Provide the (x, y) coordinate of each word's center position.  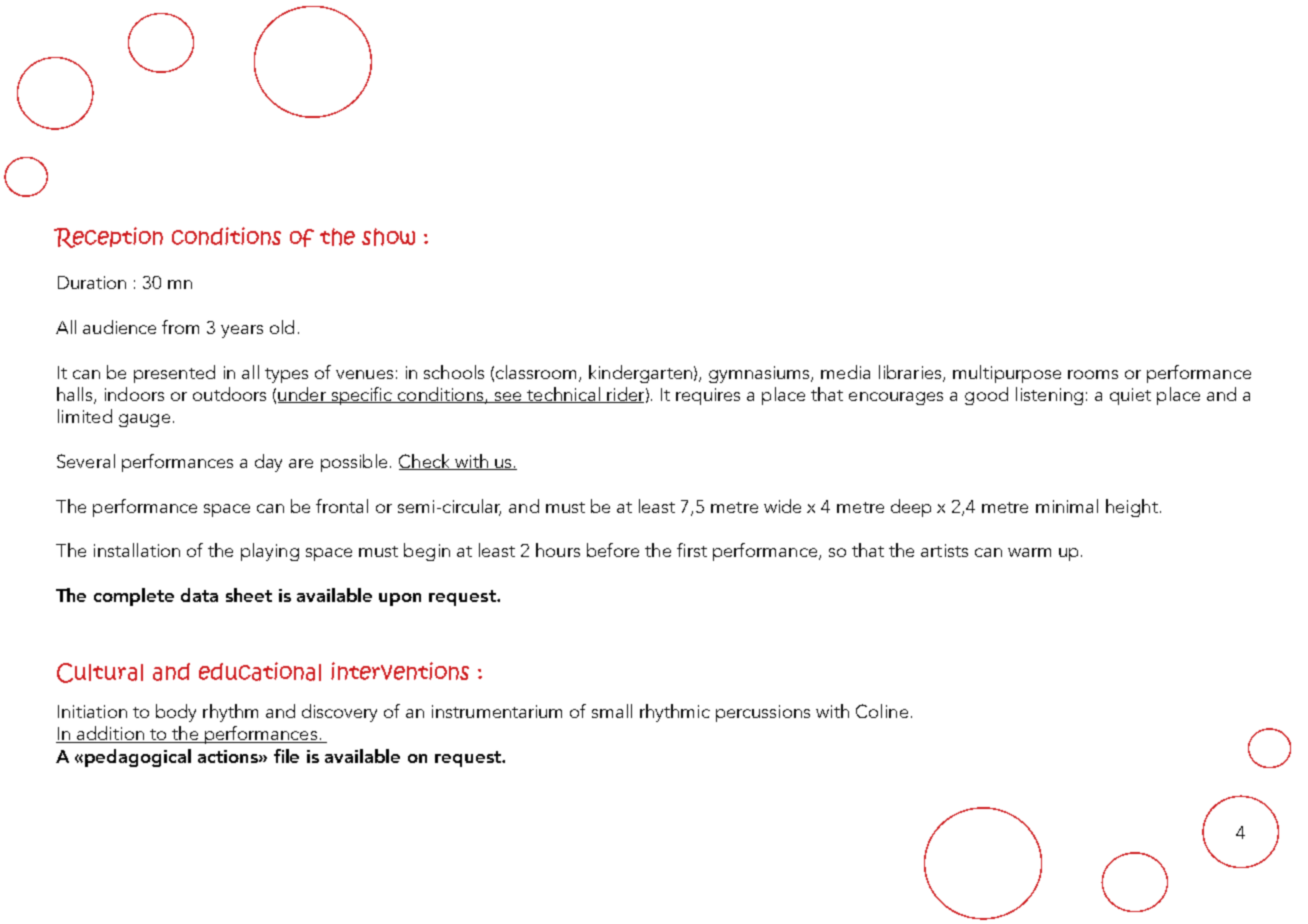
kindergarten (640, 374)
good (986, 396)
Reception (108, 237)
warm (1029, 552)
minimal (1067, 506)
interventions (400, 671)
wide (782, 506)
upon (400, 599)
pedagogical (138, 758)
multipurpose (1007, 374)
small (612, 711)
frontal (342, 506)
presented (174, 374)
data (199, 595)
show (388, 237)
